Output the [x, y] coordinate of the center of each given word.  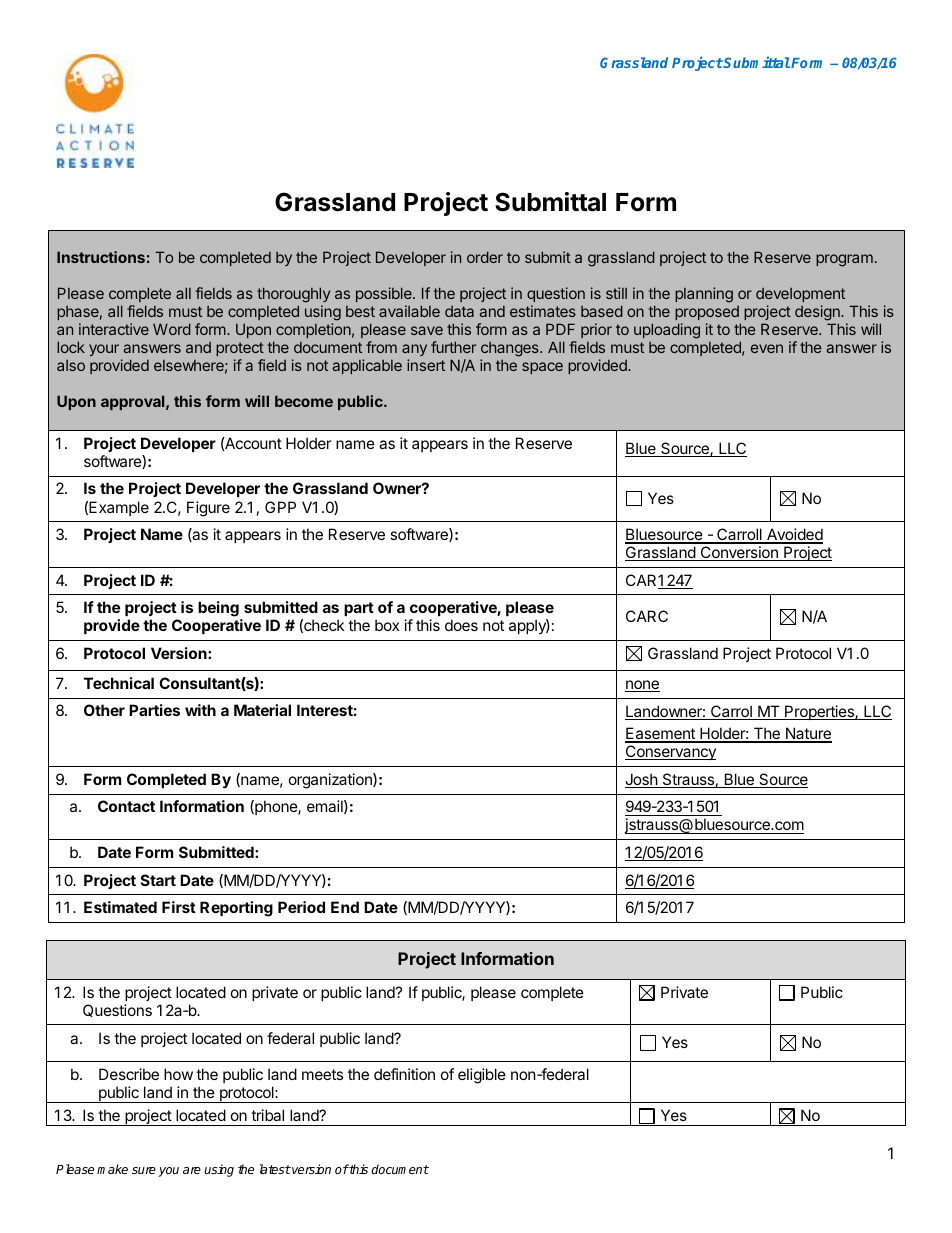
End [345, 907]
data [459, 311]
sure [144, 1170]
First [179, 907]
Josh [642, 780]
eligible [482, 1076]
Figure [208, 509]
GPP [280, 507]
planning [704, 295]
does [461, 625]
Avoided [794, 535]
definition [404, 1074]
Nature [807, 734]
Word [172, 329]
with [200, 710]
